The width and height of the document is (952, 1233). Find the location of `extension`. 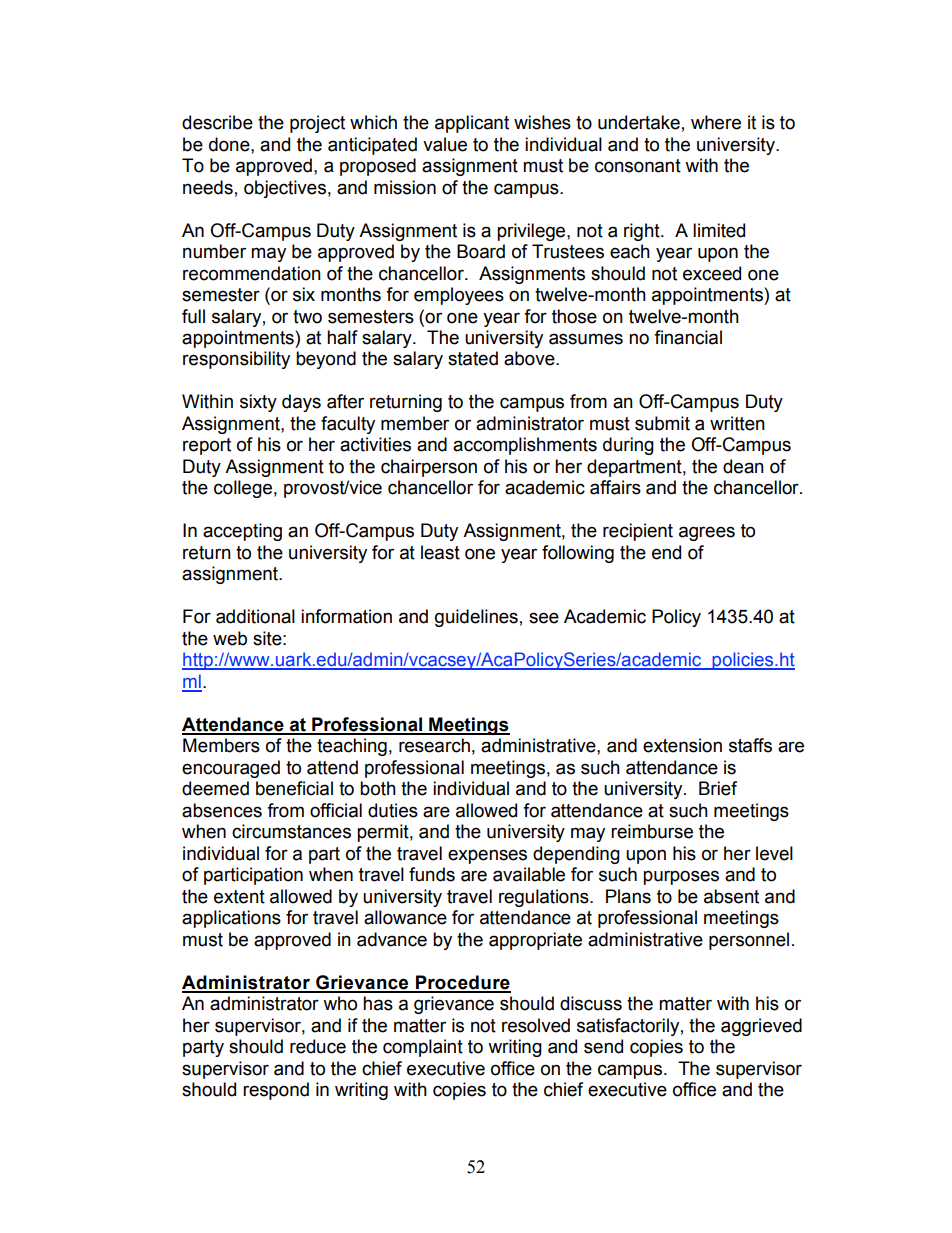

extension is located at coordinates (682, 745).
